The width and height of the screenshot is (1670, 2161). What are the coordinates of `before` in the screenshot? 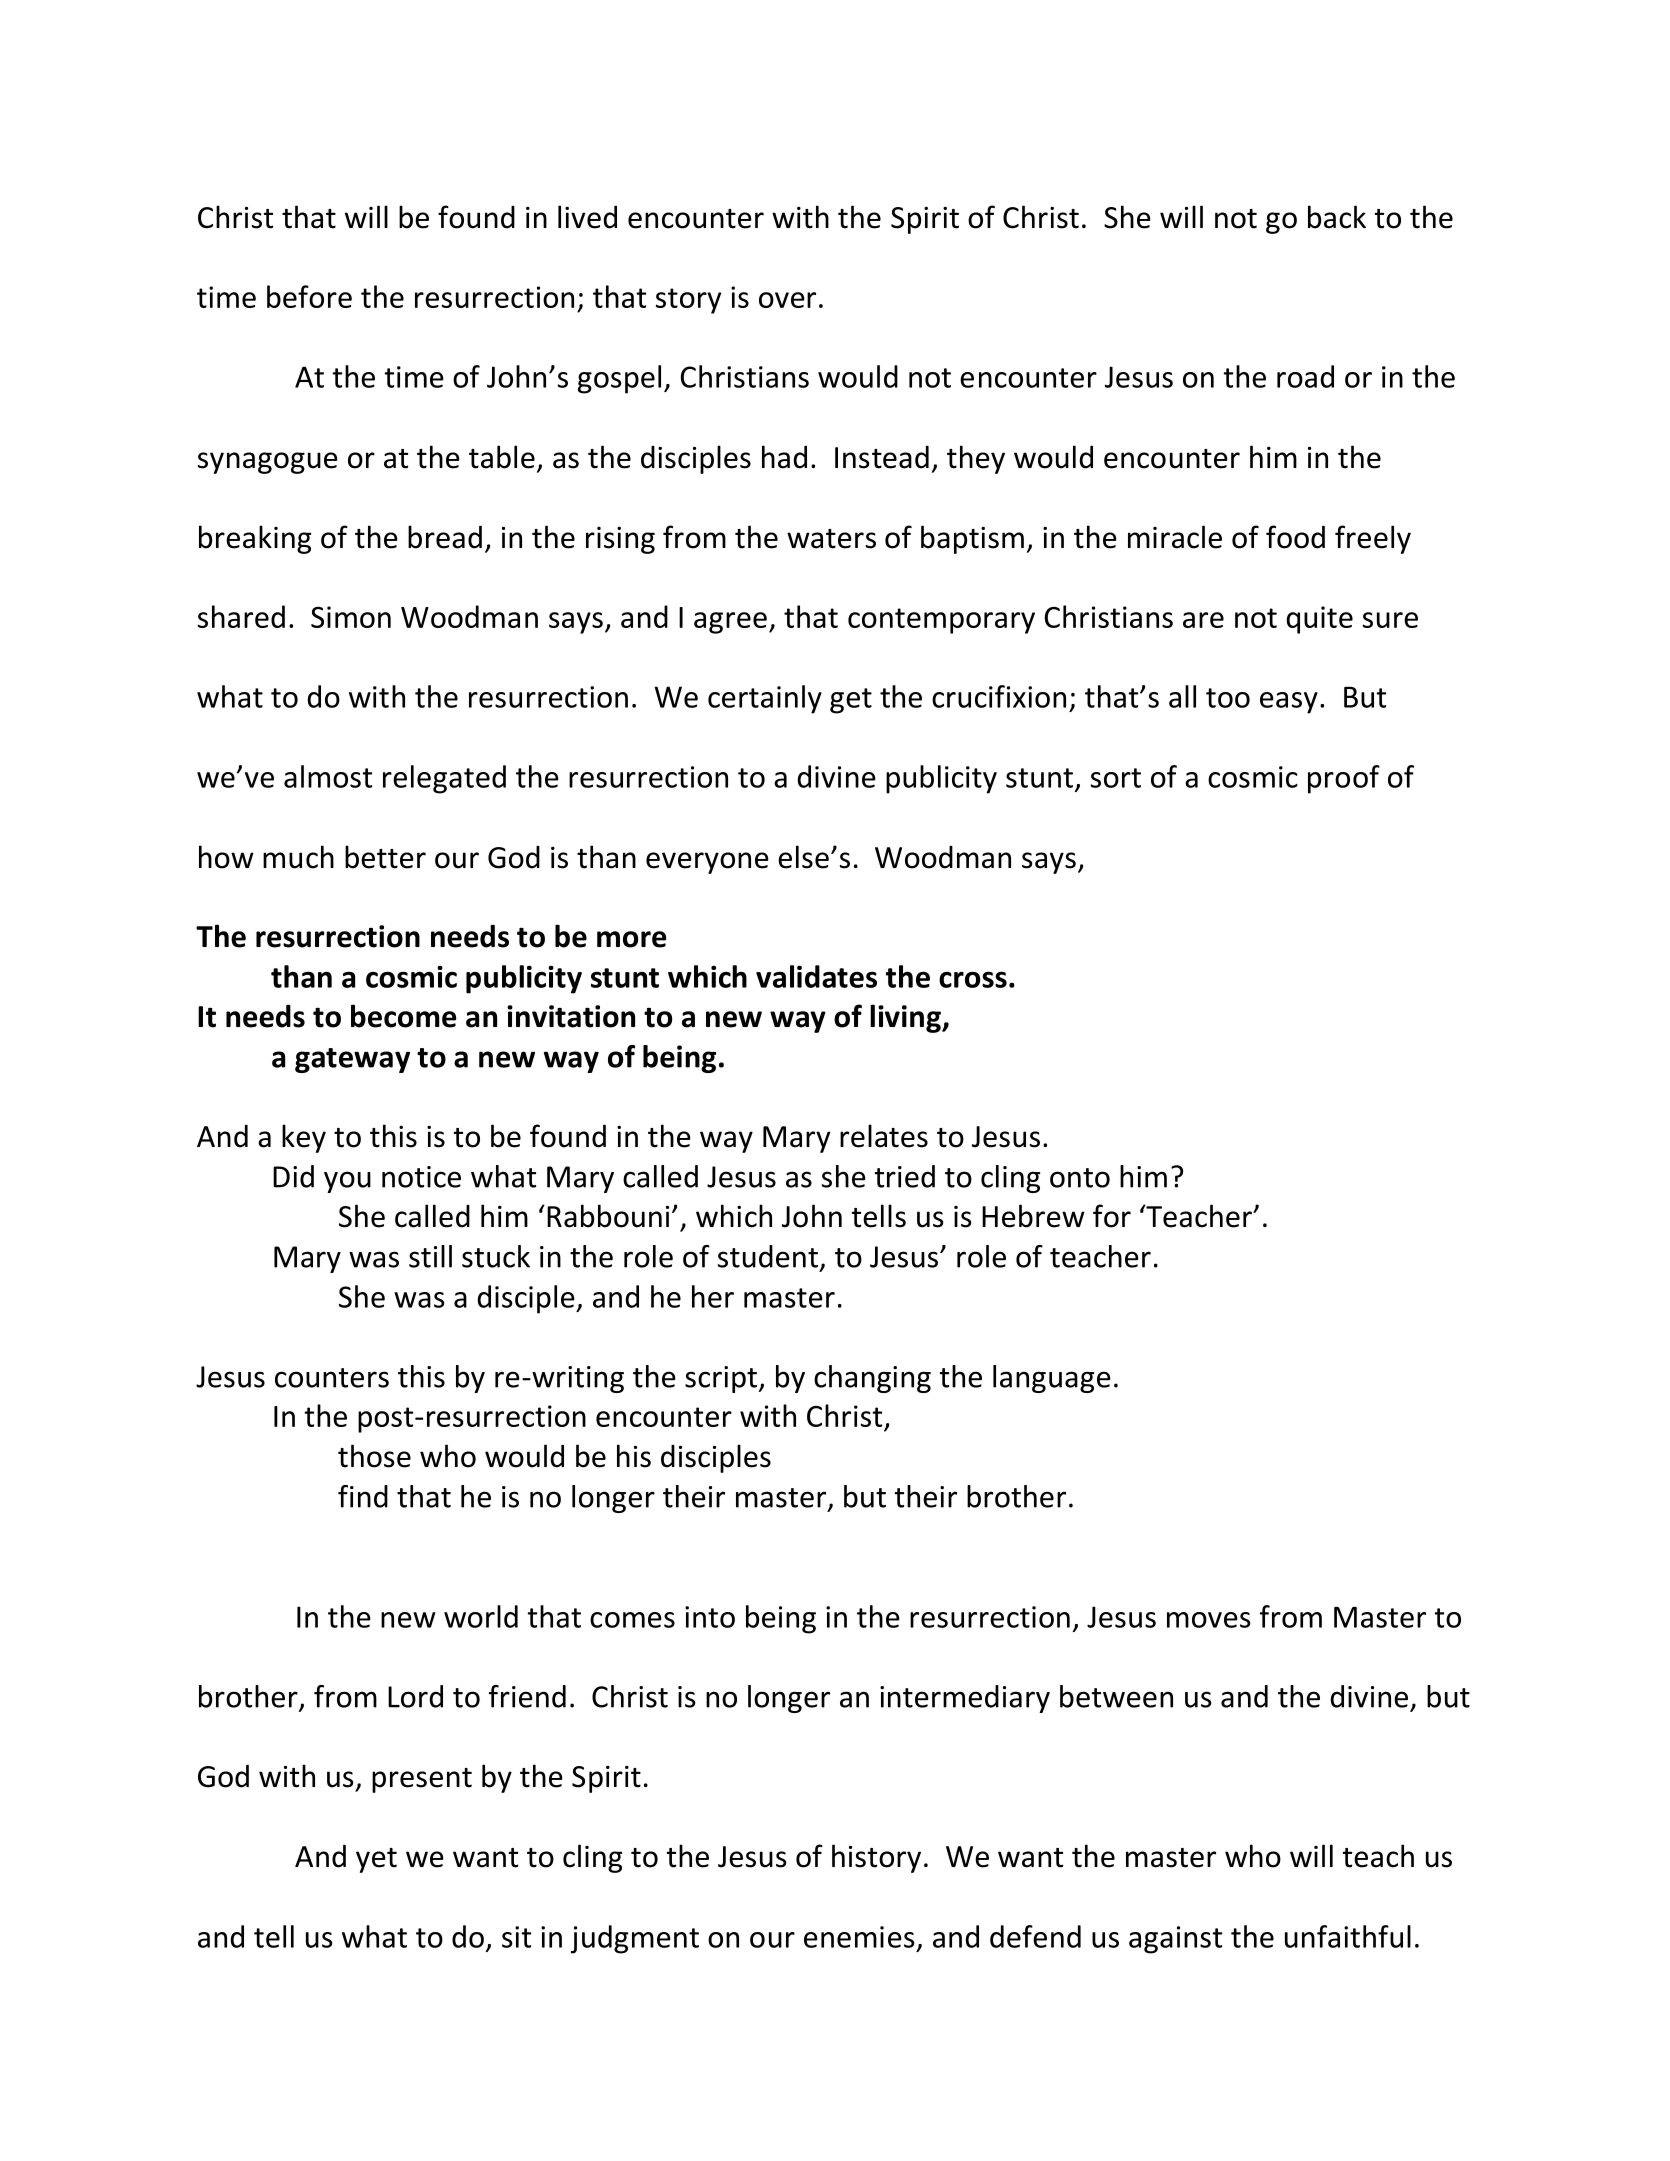 It's located at (309, 296).
